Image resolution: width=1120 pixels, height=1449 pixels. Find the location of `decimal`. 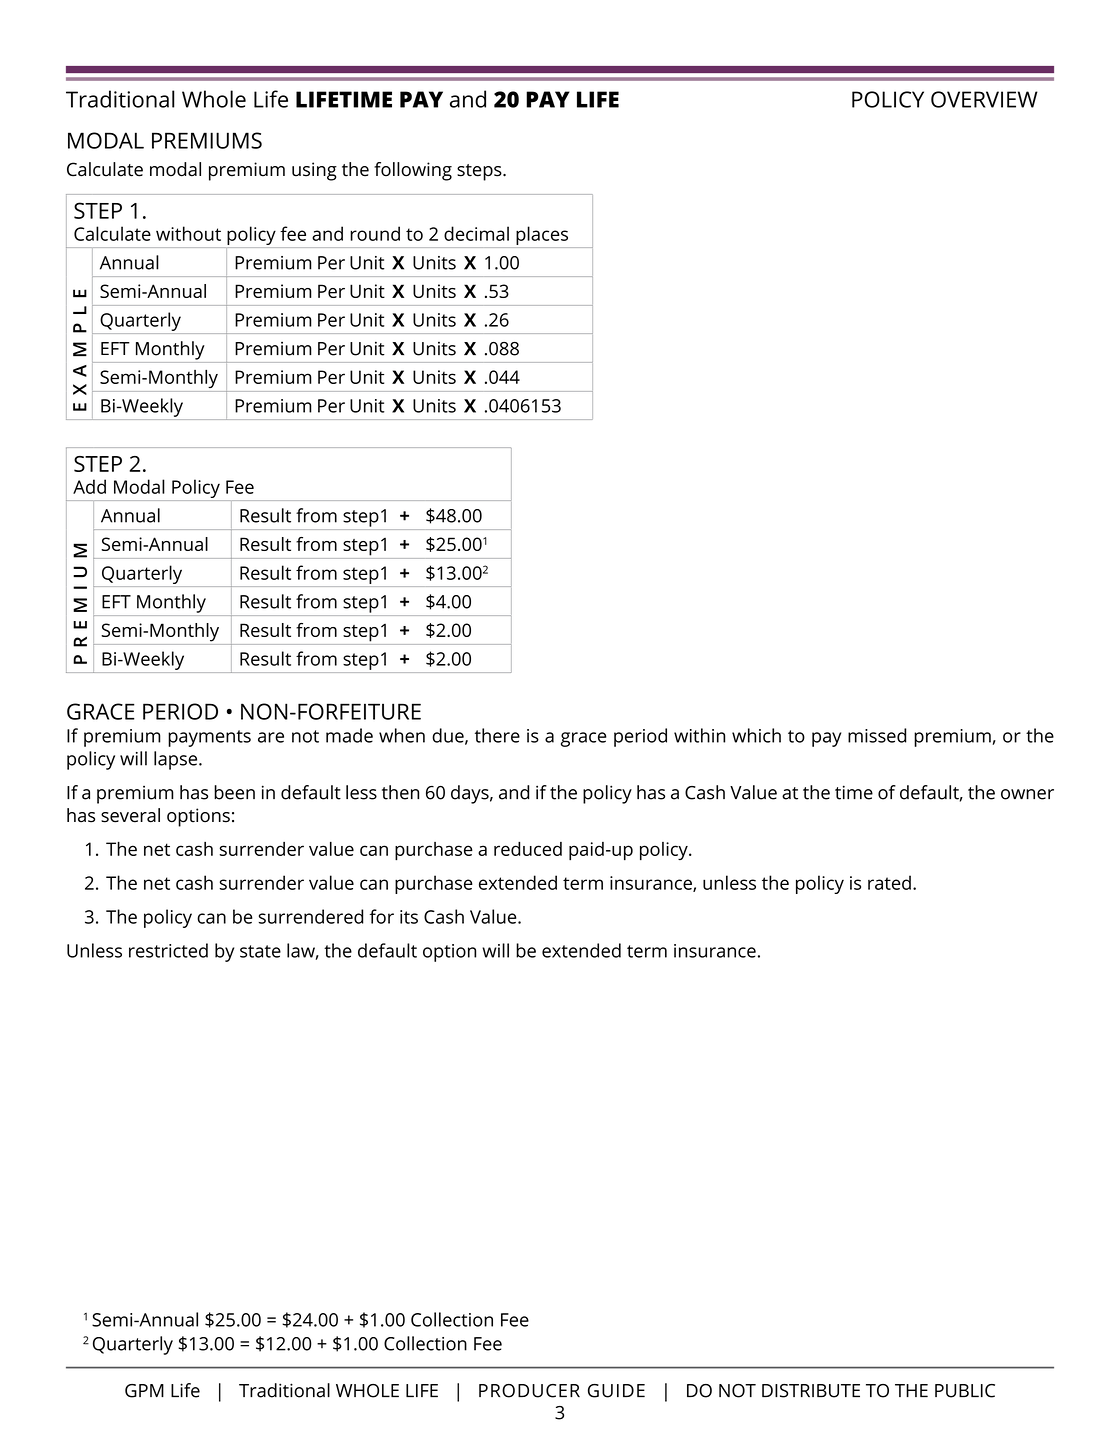

decimal is located at coordinates (476, 233).
